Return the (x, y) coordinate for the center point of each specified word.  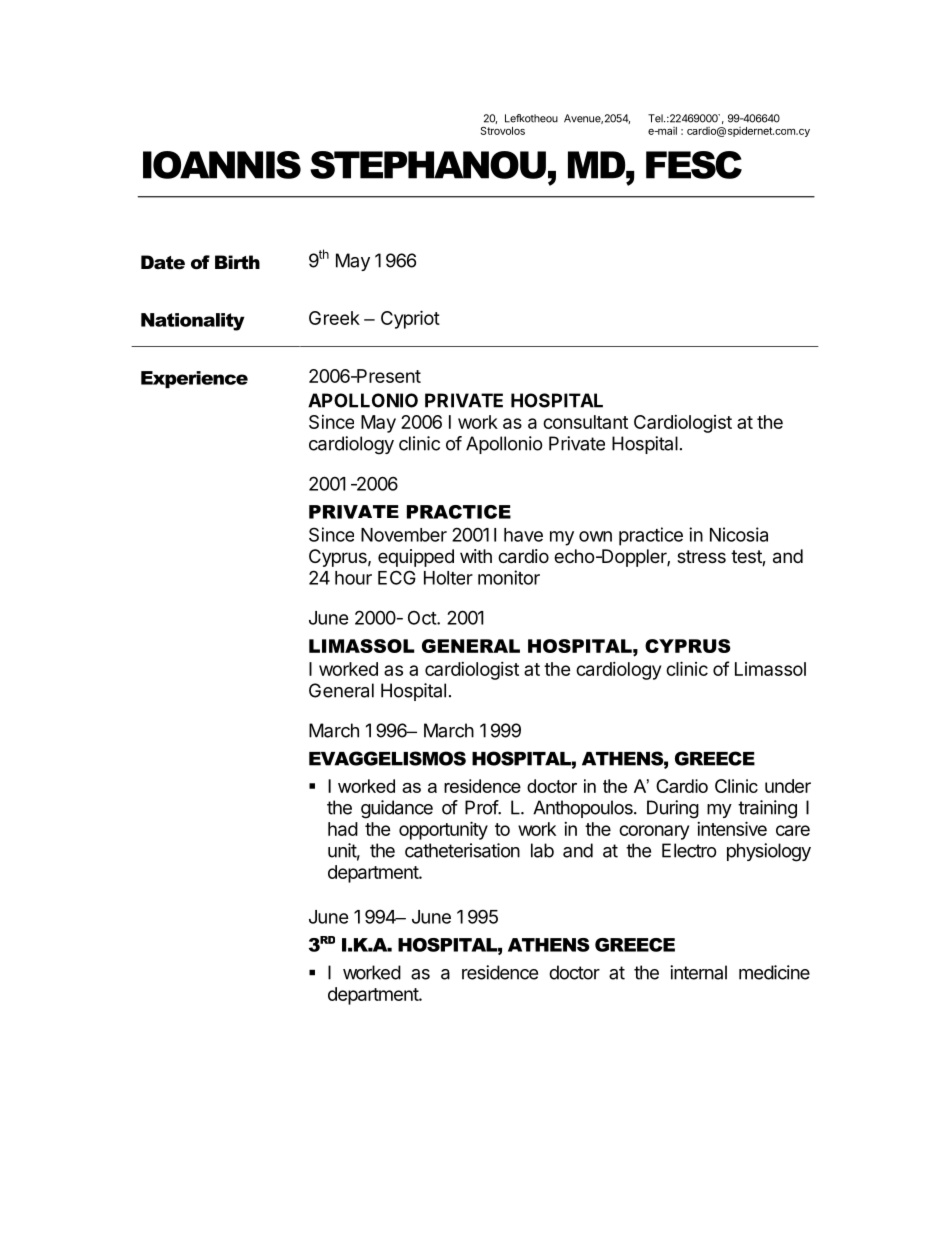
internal (698, 972)
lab (542, 850)
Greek (334, 318)
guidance (397, 809)
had (343, 829)
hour (353, 578)
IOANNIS (222, 165)
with (476, 556)
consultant (585, 422)
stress (701, 556)
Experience (194, 379)
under (788, 786)
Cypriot (410, 319)
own (595, 536)
